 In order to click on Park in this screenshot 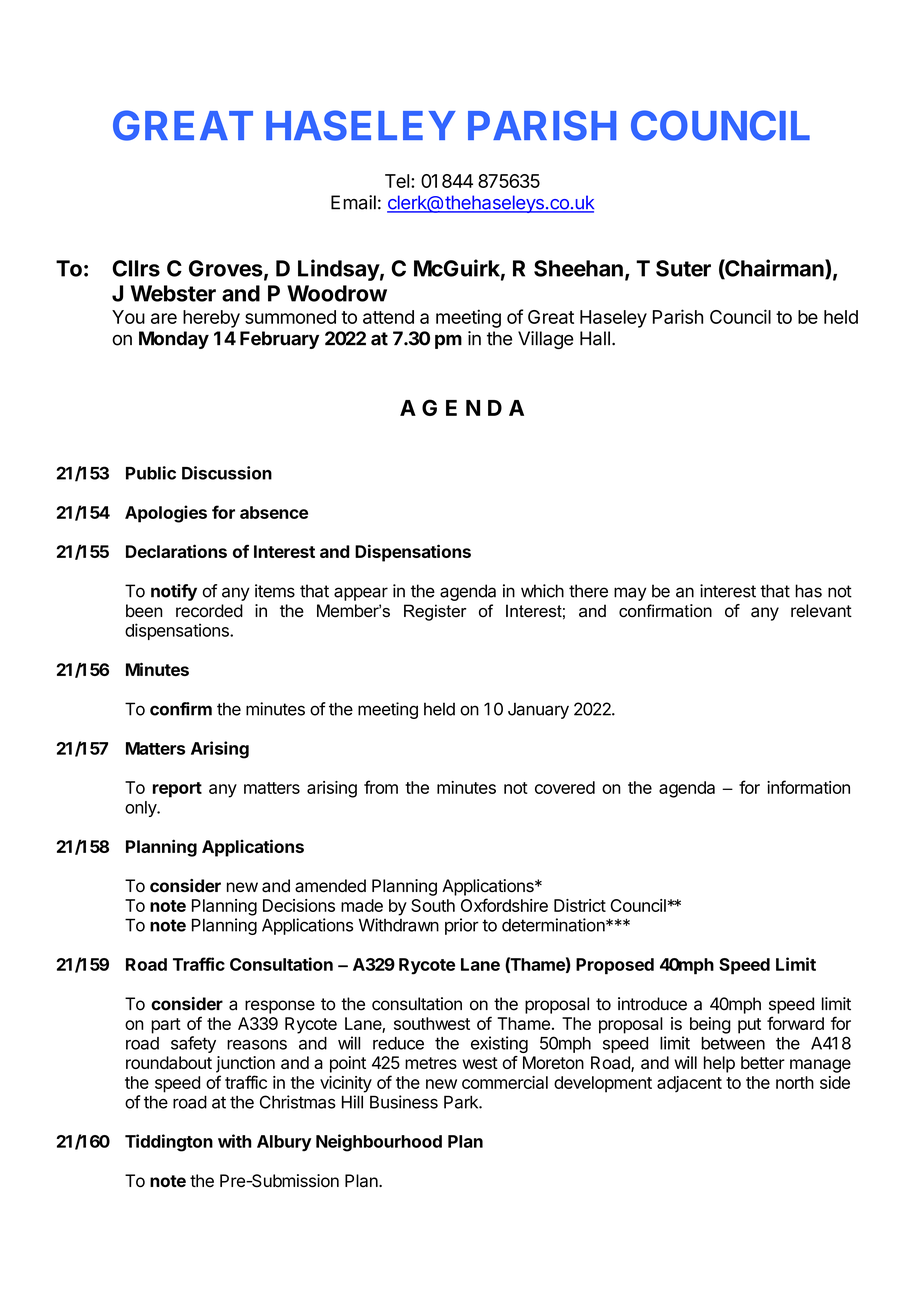, I will do `click(462, 1102)`.
